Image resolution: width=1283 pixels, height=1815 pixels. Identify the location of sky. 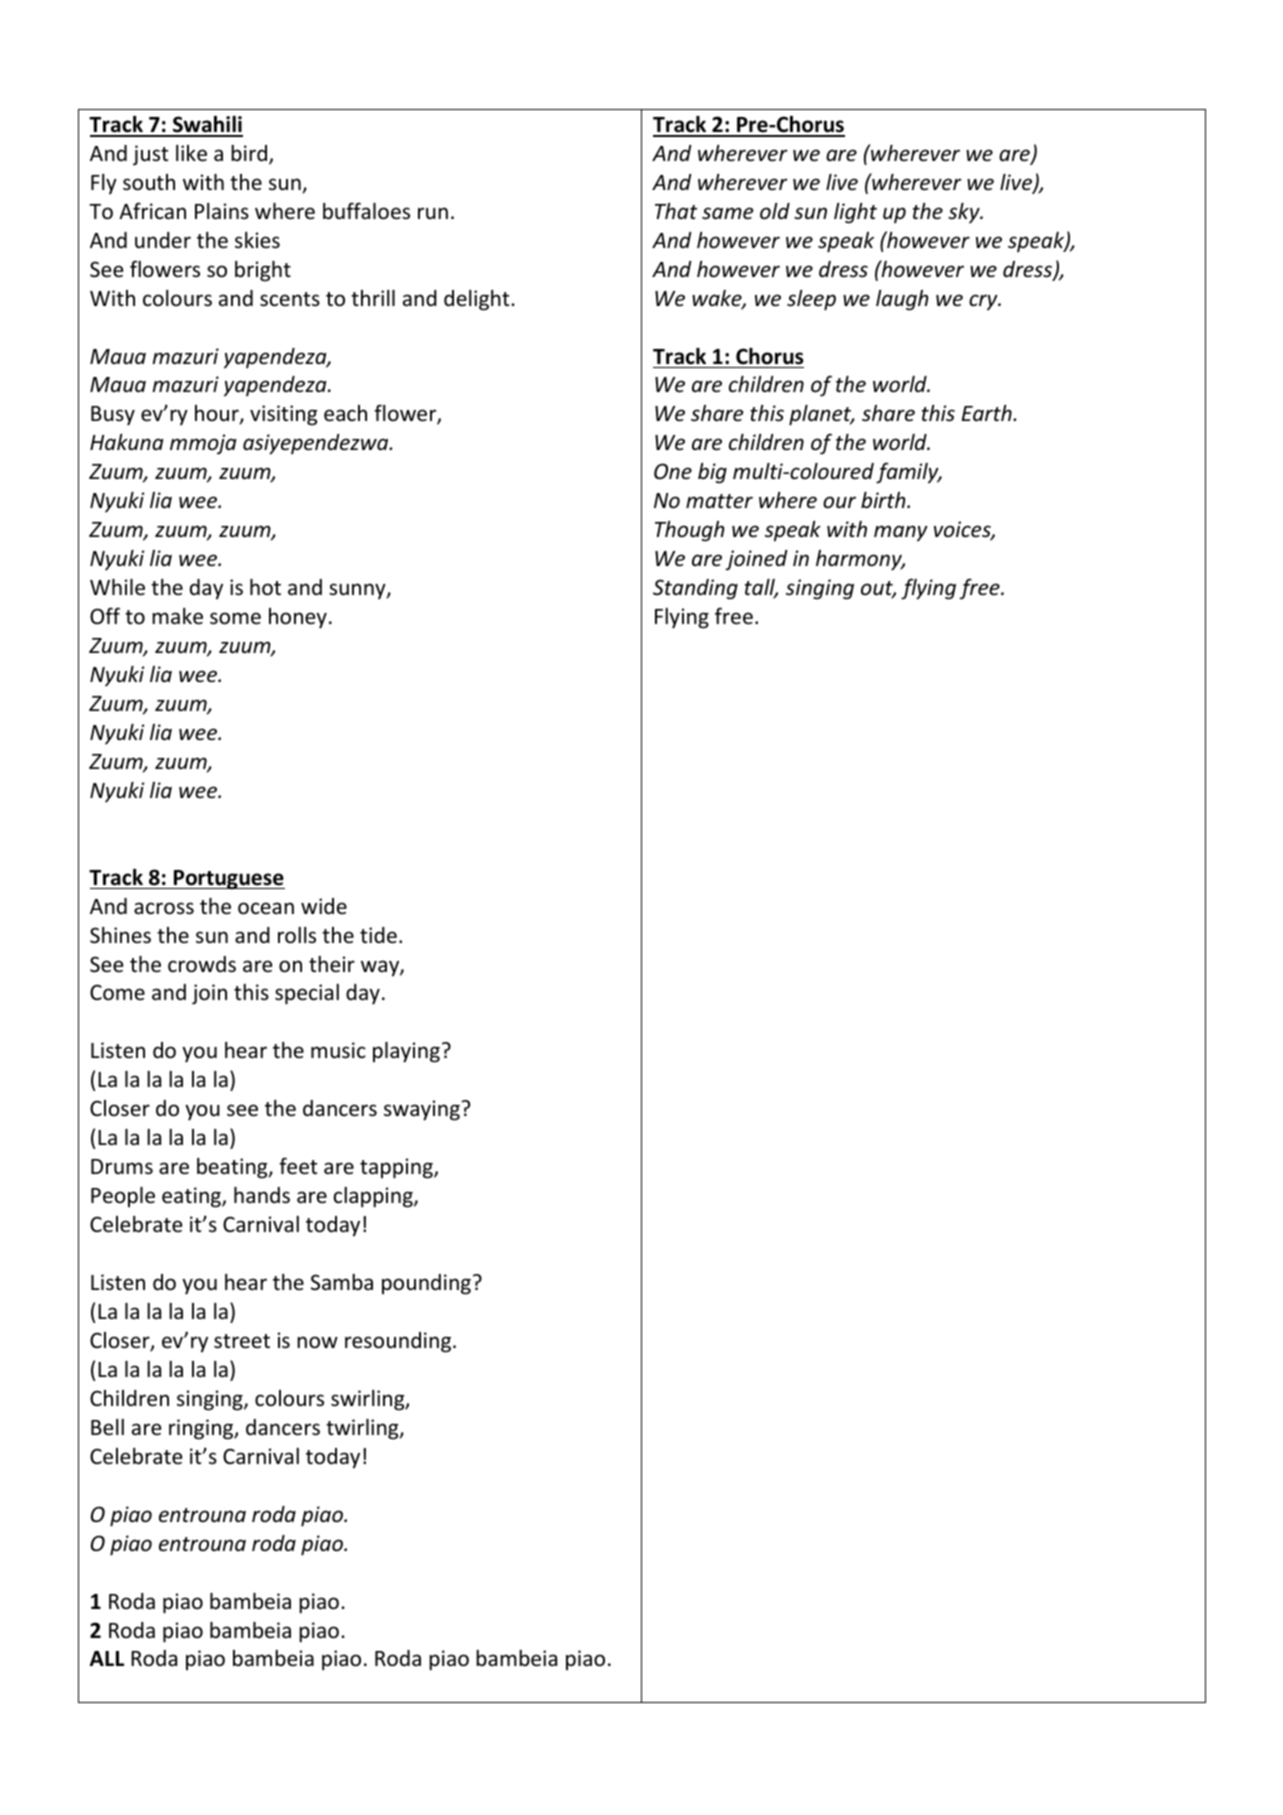
(965, 213).
